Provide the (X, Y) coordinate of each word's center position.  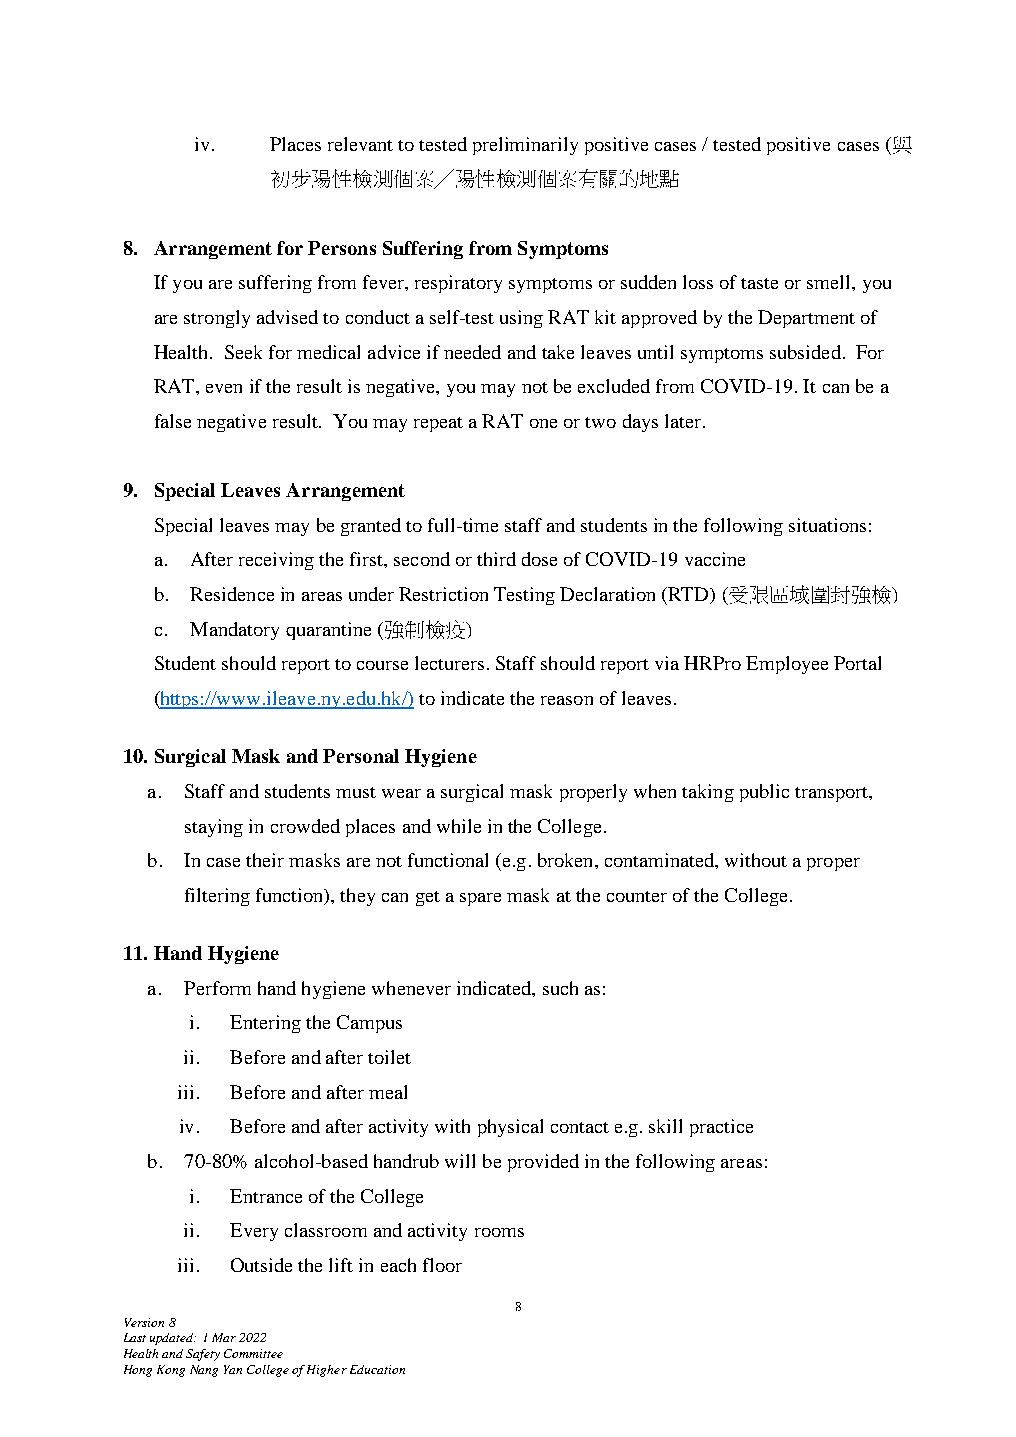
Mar (224, 1337)
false (173, 421)
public (764, 793)
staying (214, 828)
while (459, 826)
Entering (265, 1024)
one (543, 423)
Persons (342, 248)
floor (442, 1265)
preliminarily (525, 146)
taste (759, 283)
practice (721, 1128)
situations (827, 525)
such (560, 988)
